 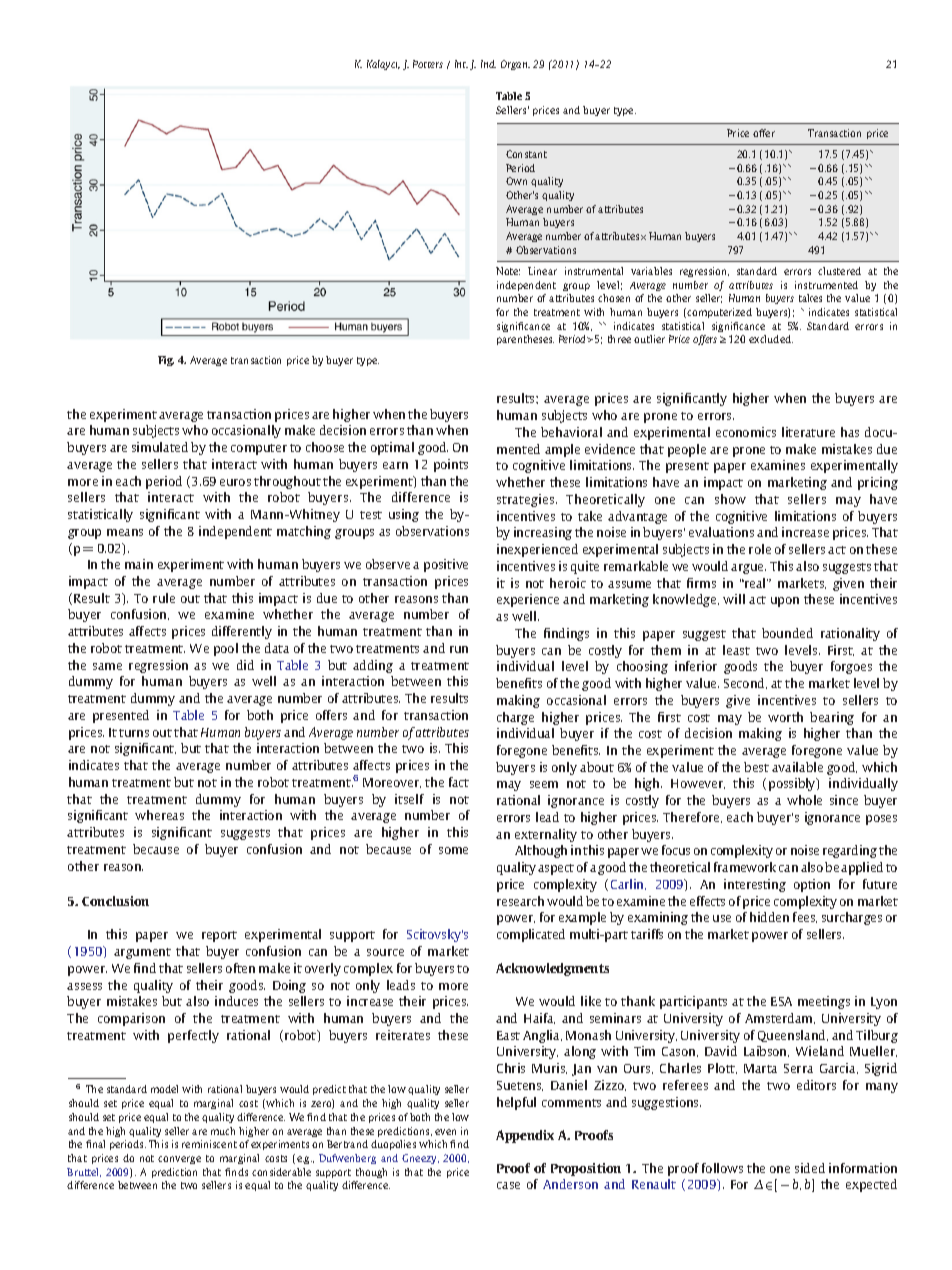 What do you see at coordinates (787, 633) in the screenshot?
I see `bounded` at bounding box center [787, 633].
